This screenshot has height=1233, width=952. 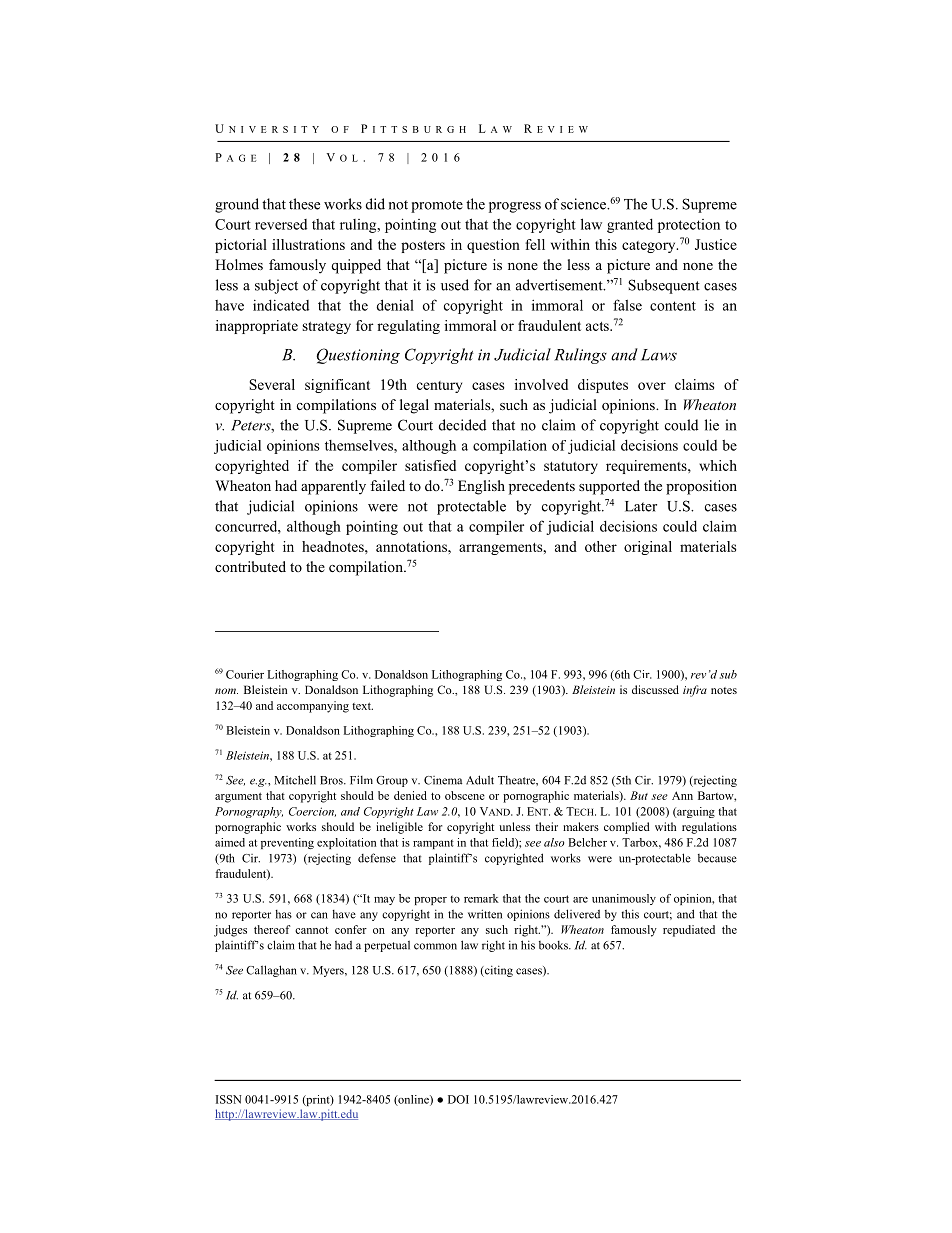 What do you see at coordinates (458, 1099) in the screenshot?
I see `DOI` at bounding box center [458, 1099].
